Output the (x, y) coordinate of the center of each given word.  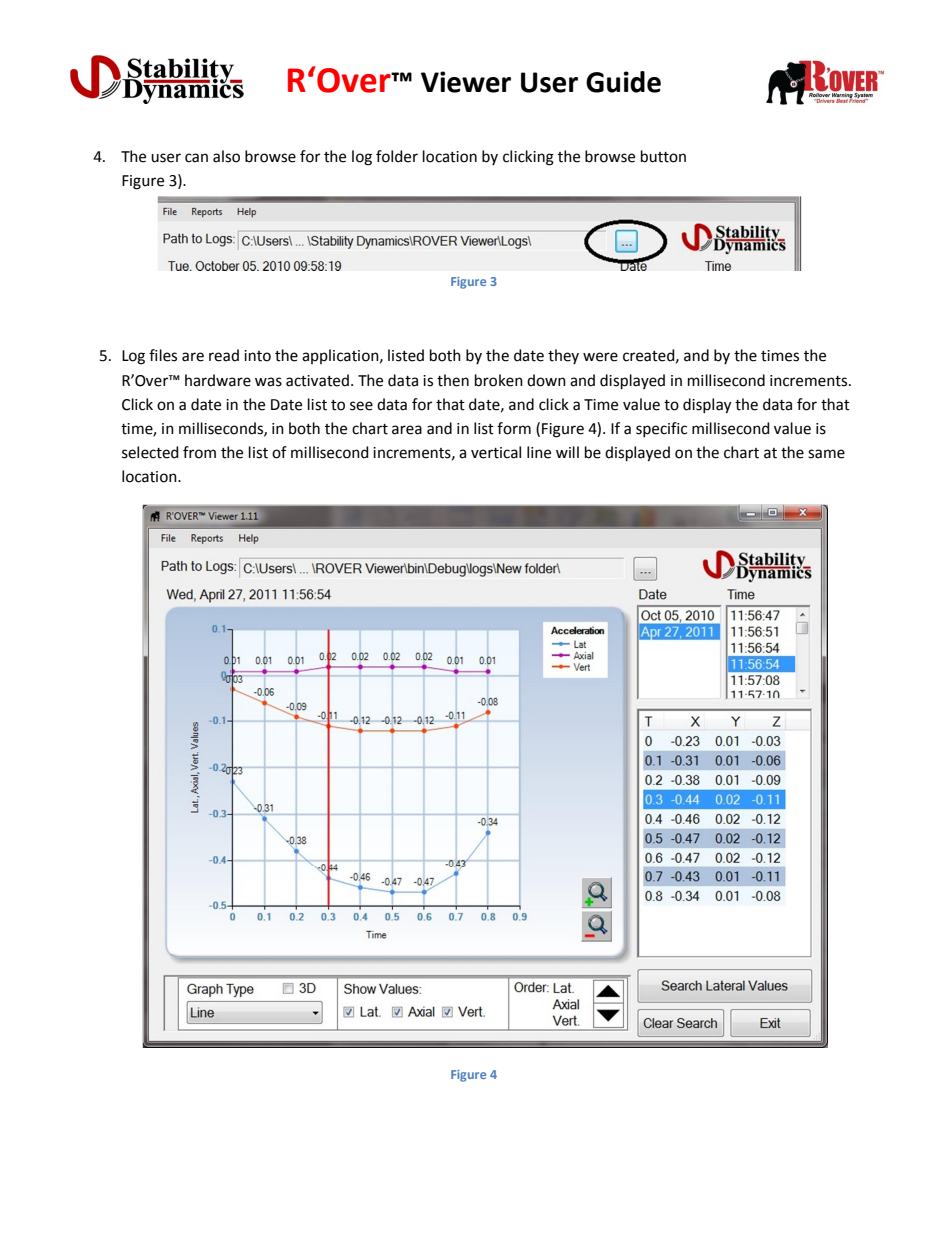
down (546, 380)
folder (397, 156)
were (600, 357)
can (196, 158)
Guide (623, 82)
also (226, 156)
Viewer (466, 82)
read (224, 355)
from (199, 452)
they (563, 356)
